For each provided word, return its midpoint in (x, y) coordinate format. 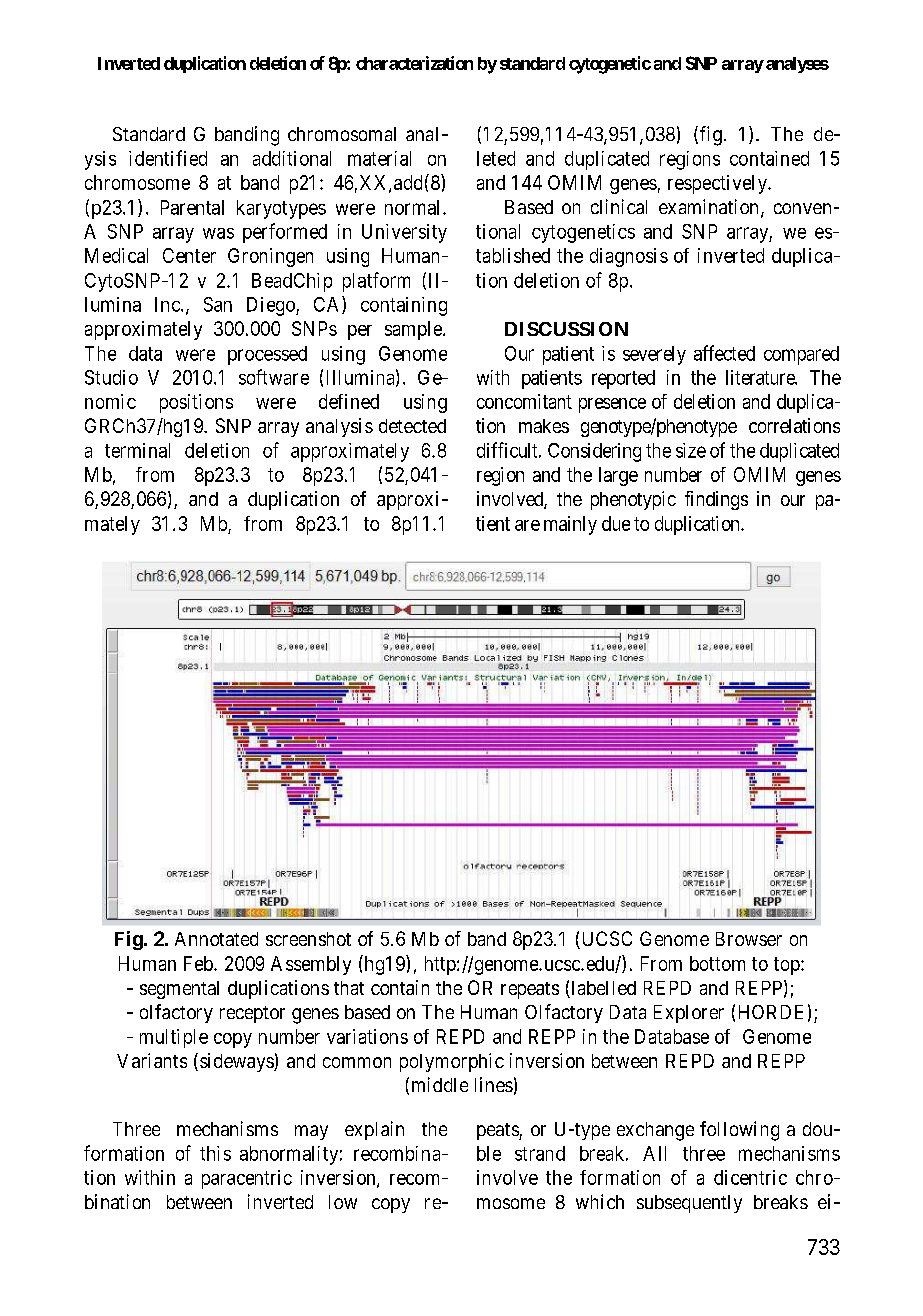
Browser (749, 939)
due (616, 523)
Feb (199, 963)
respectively (718, 184)
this (215, 1153)
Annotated (216, 939)
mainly (570, 525)
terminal (137, 450)
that (349, 988)
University (404, 233)
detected (412, 426)
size (691, 450)
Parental (192, 207)
